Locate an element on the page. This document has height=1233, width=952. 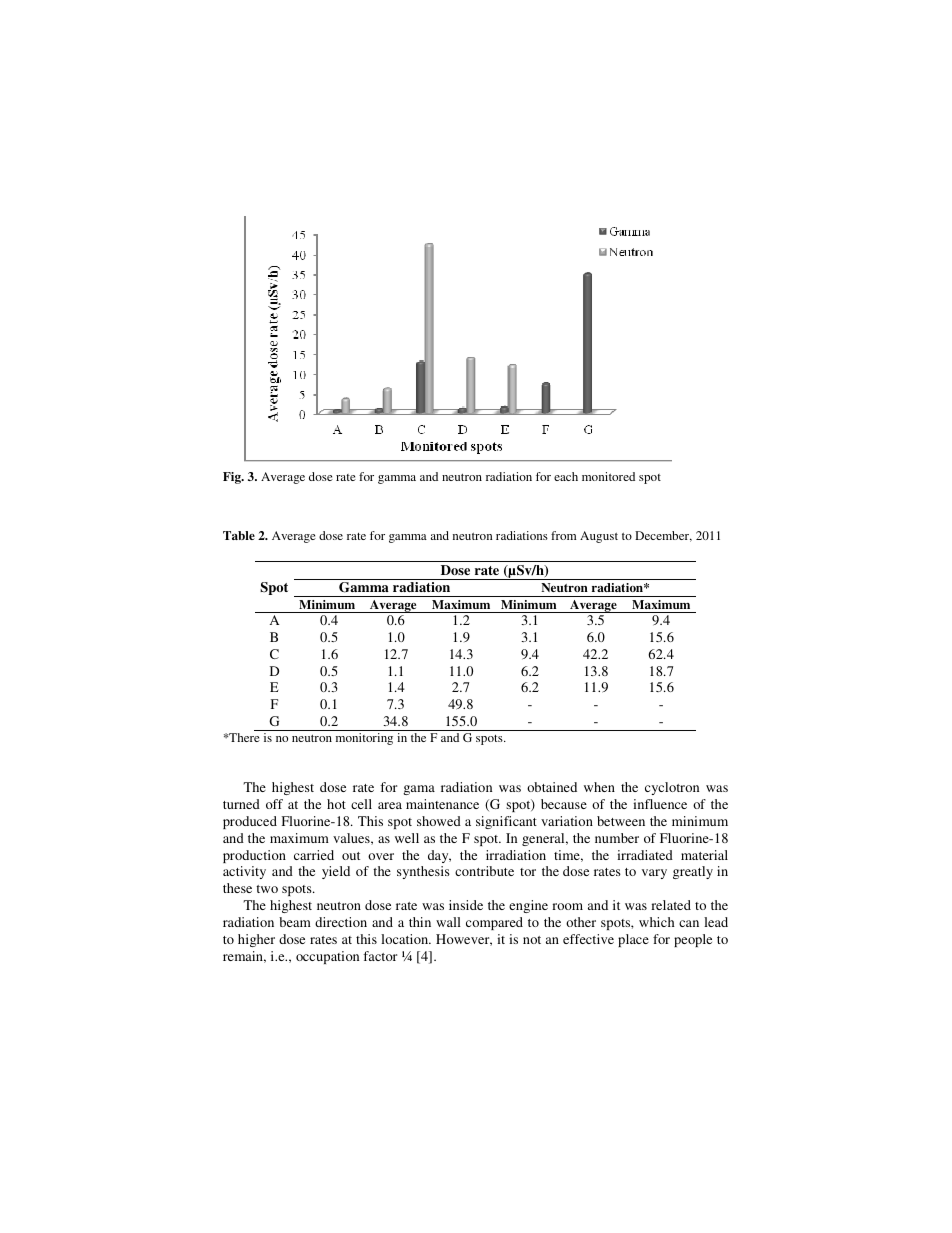
place is located at coordinates (633, 940).
